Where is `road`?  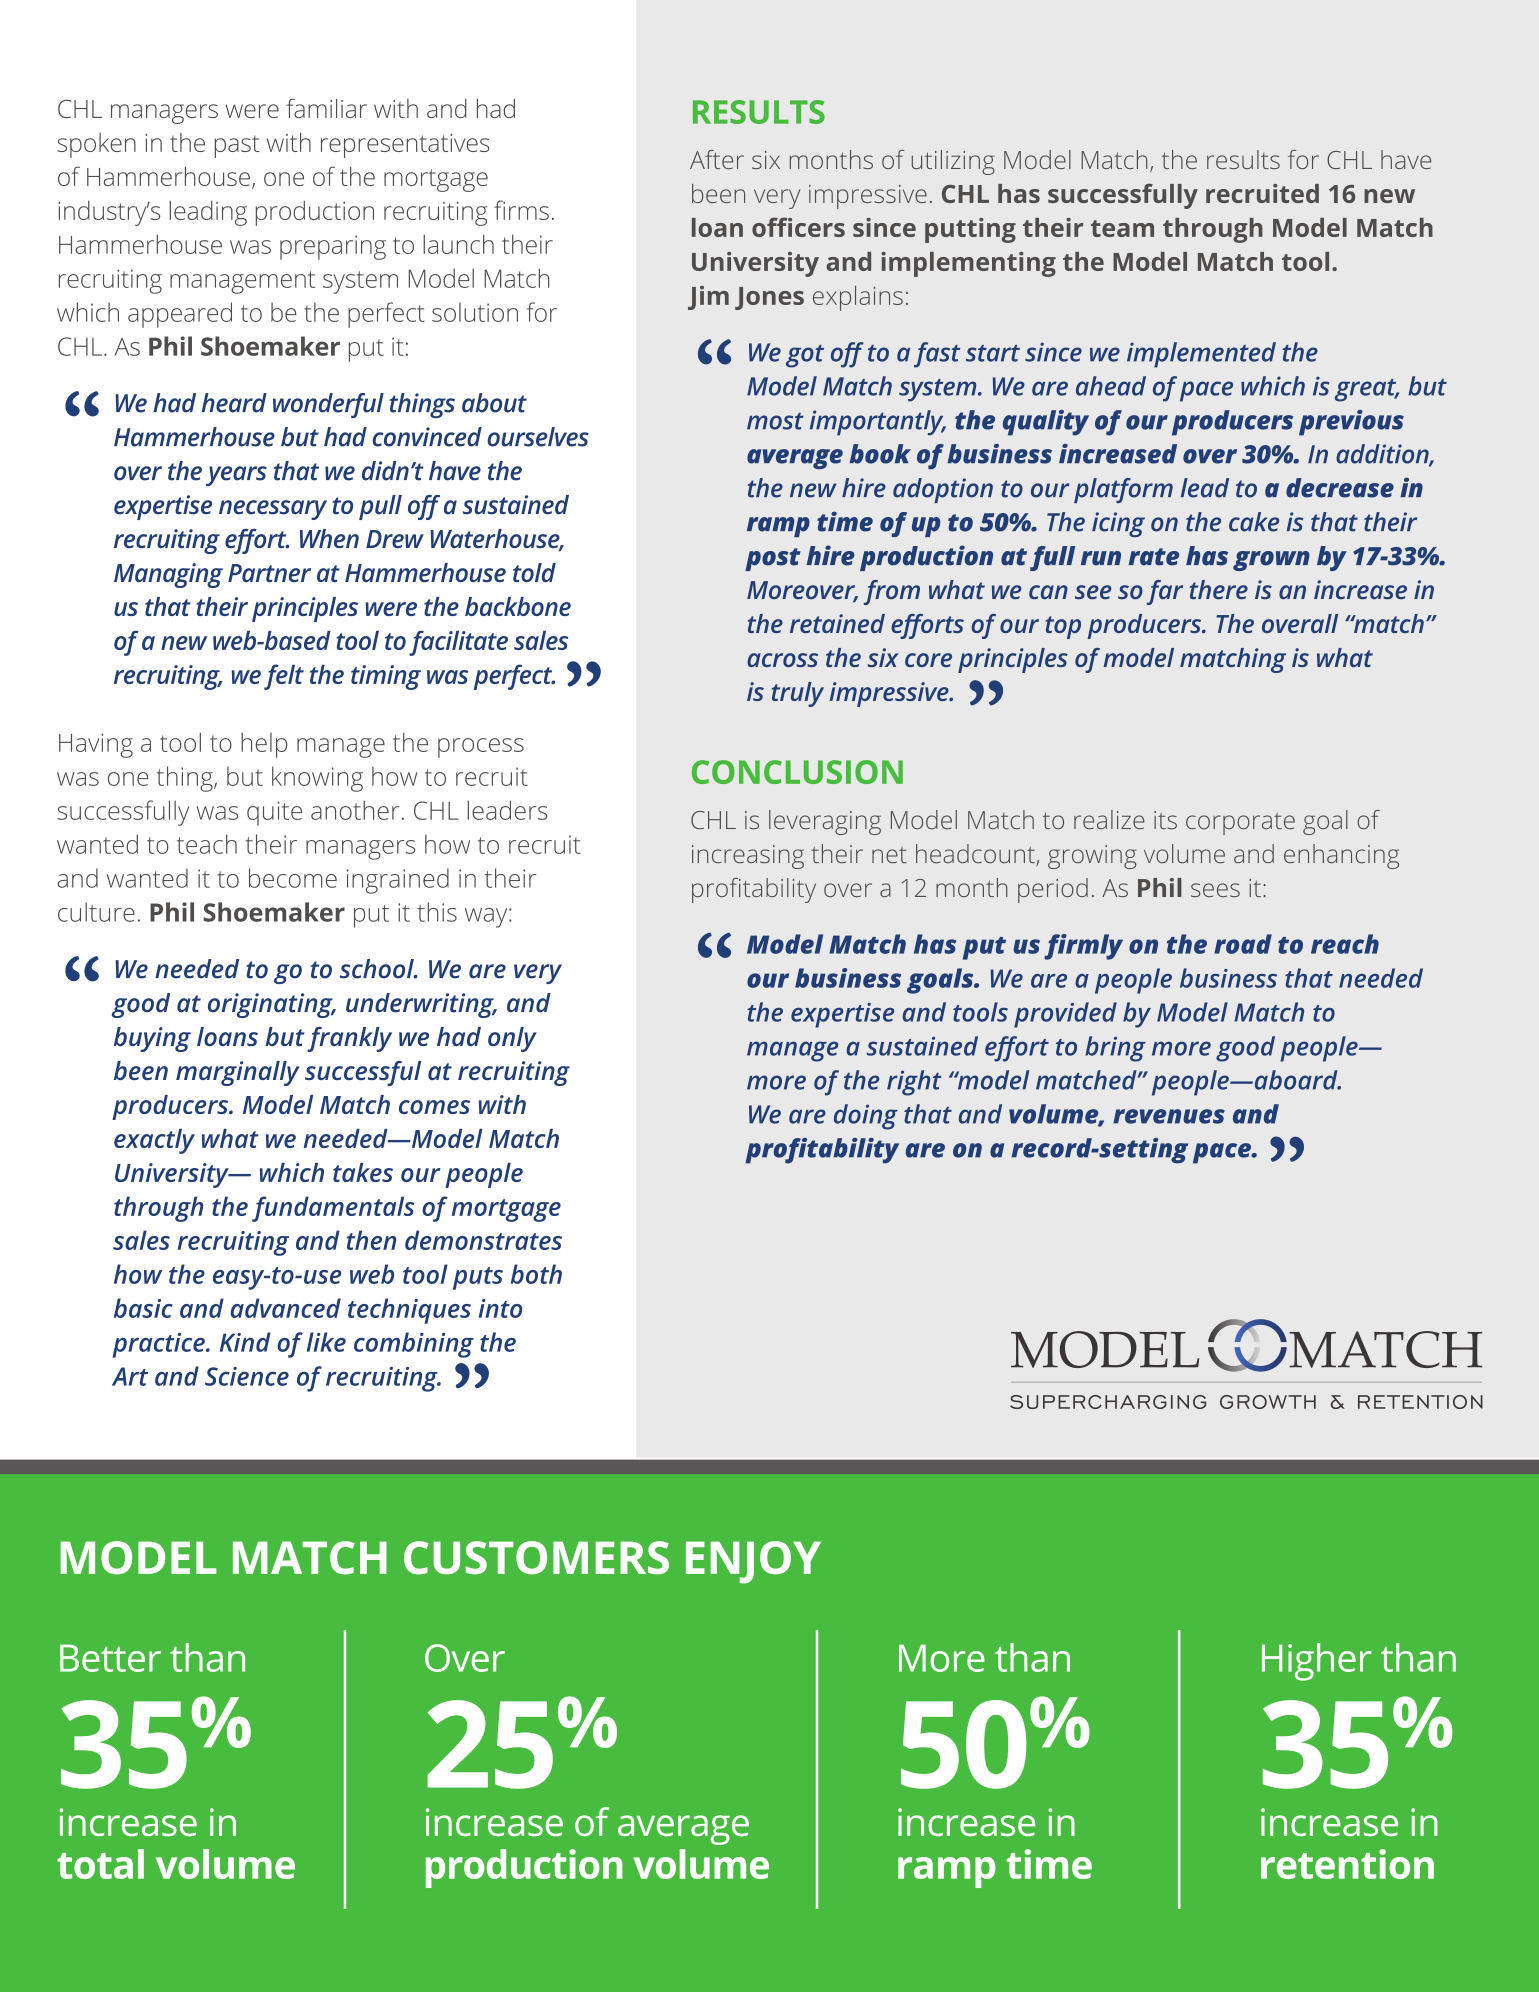
road is located at coordinates (1243, 944).
